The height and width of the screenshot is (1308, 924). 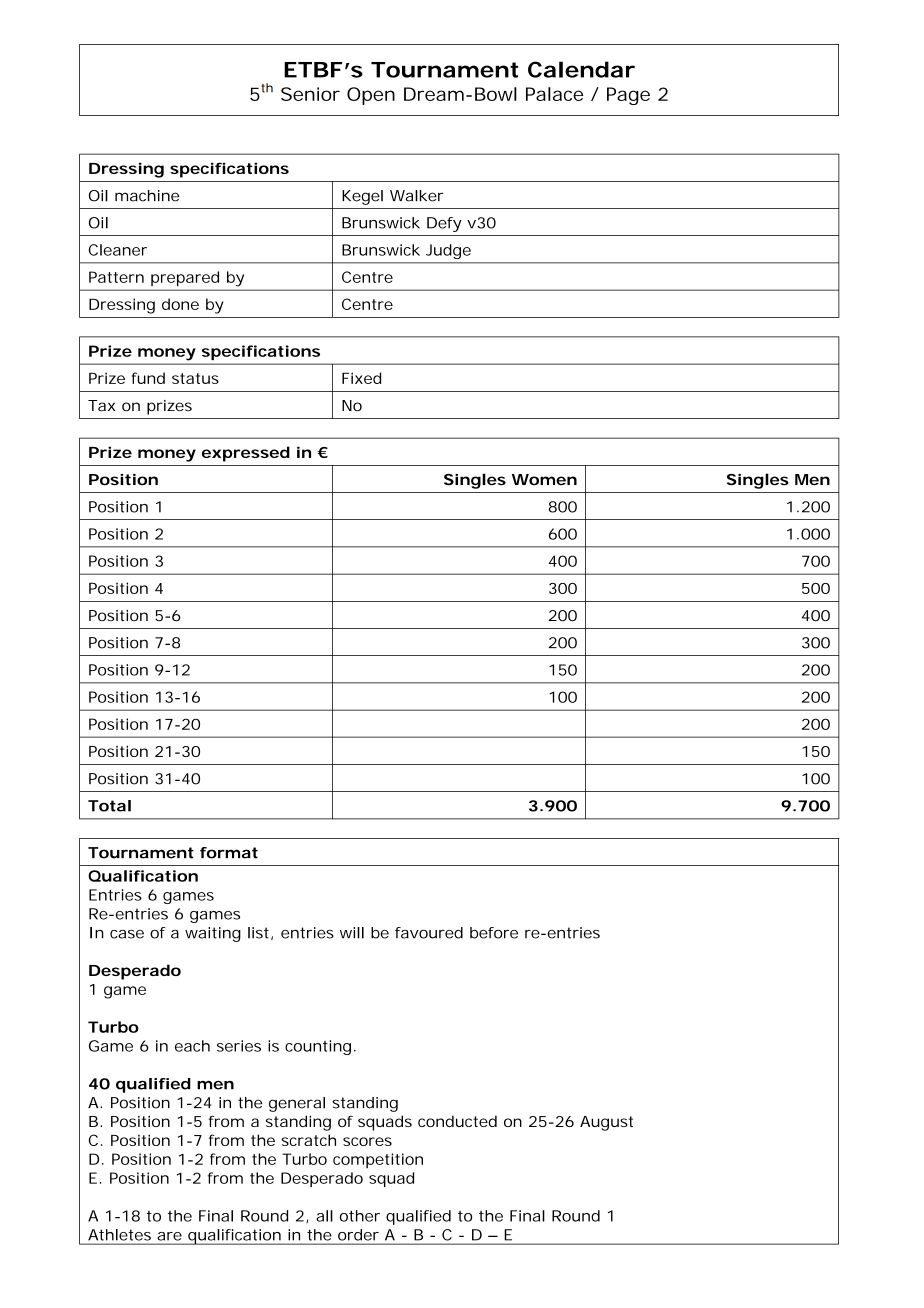 I want to click on Fixed, so click(x=361, y=378).
